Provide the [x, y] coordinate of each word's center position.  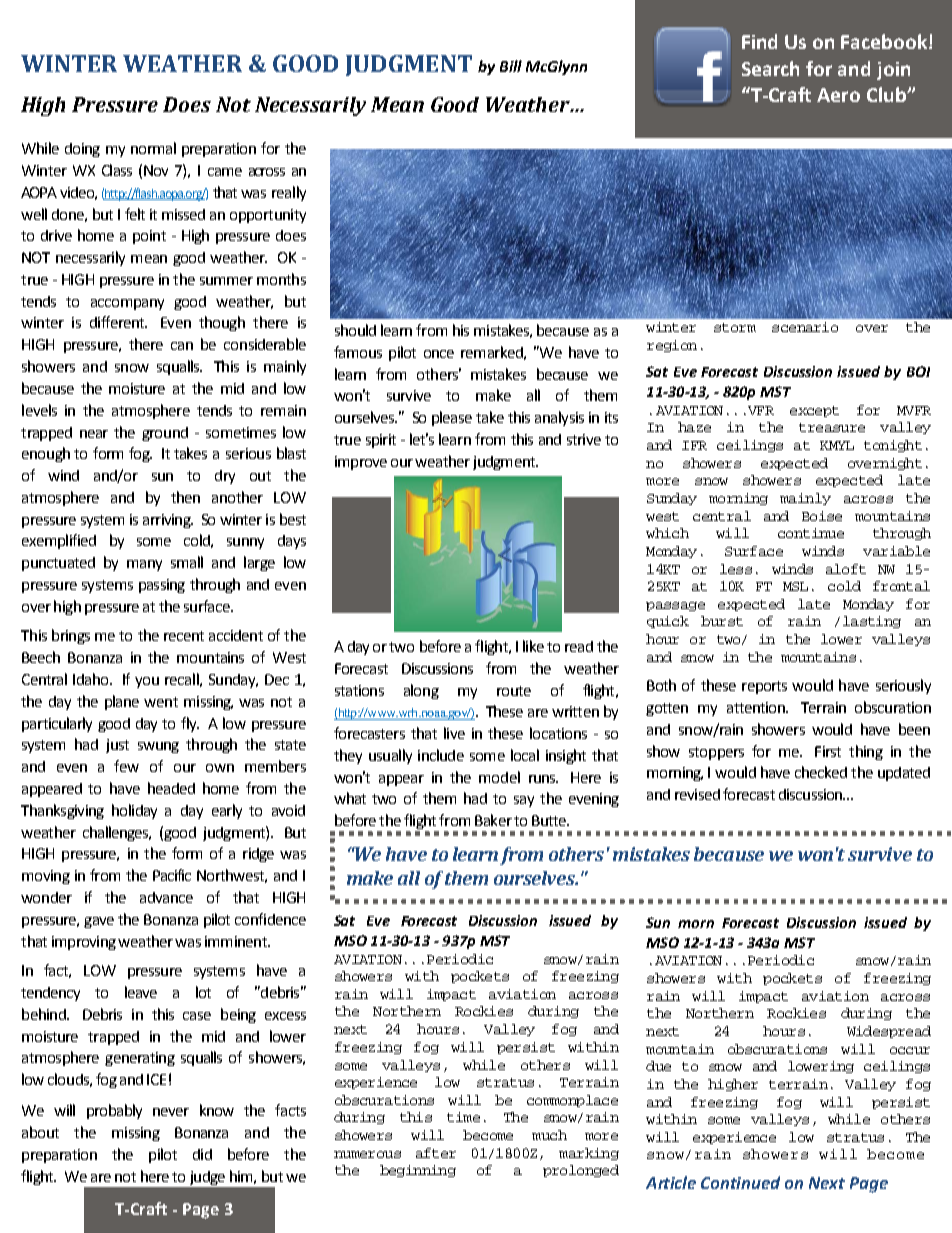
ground [165, 434]
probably [114, 1111]
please [452, 418]
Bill [511, 66]
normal [153, 148]
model [499, 777]
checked [821, 772]
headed [171, 788]
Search [770, 68]
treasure [832, 427]
